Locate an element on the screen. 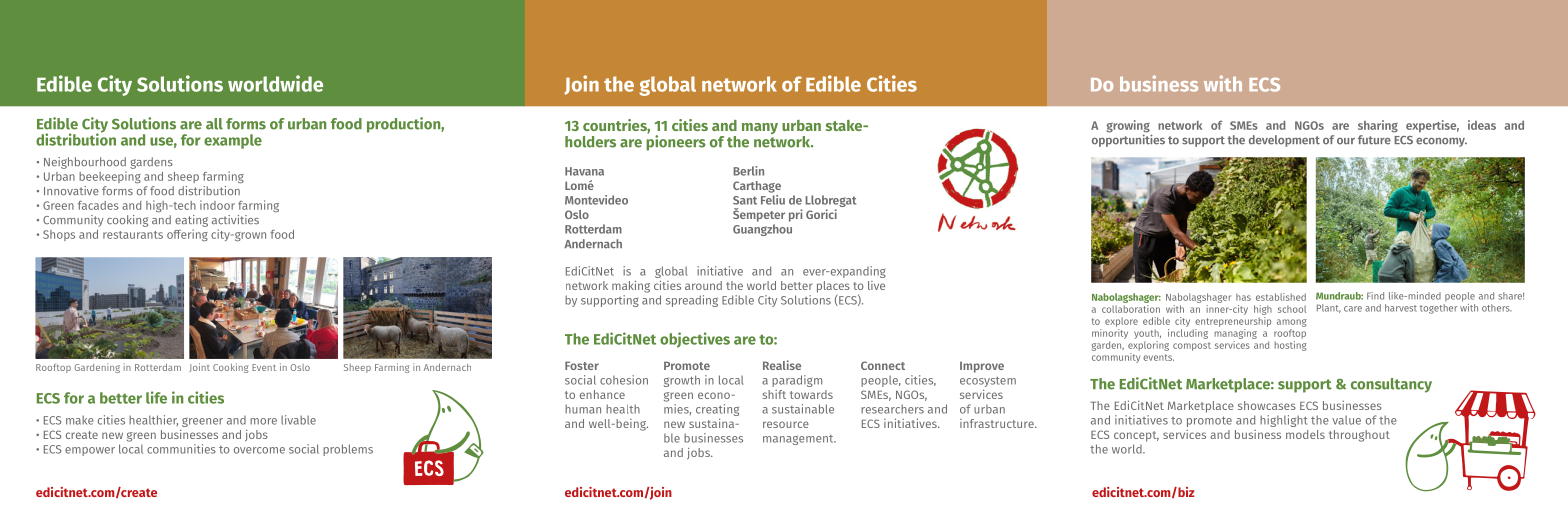  example is located at coordinates (233, 141).
